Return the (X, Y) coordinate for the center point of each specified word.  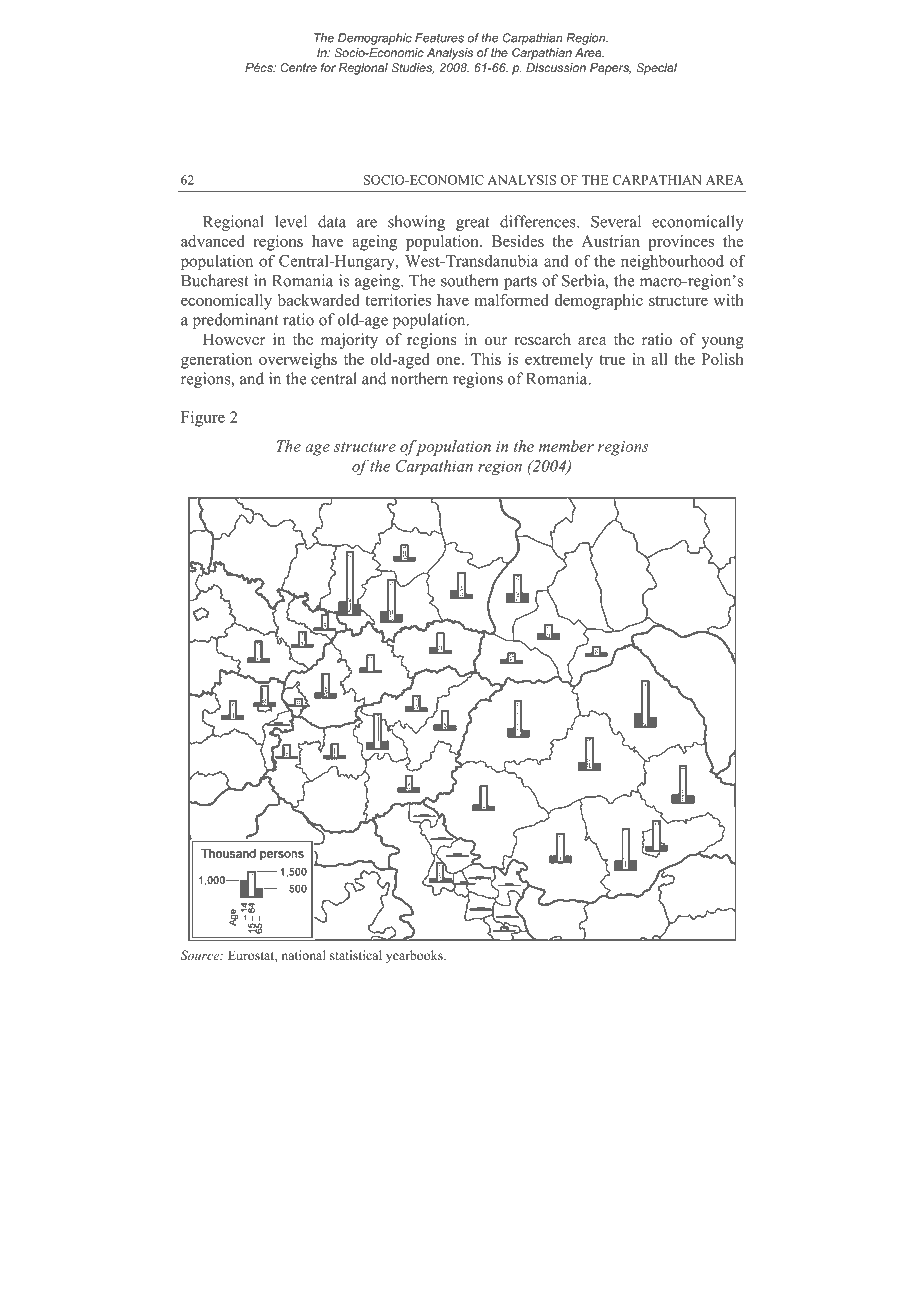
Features (439, 38)
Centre (299, 67)
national (303, 955)
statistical (356, 955)
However (234, 339)
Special (656, 69)
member (566, 446)
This (486, 359)
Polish (722, 359)
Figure (203, 419)
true (612, 360)
